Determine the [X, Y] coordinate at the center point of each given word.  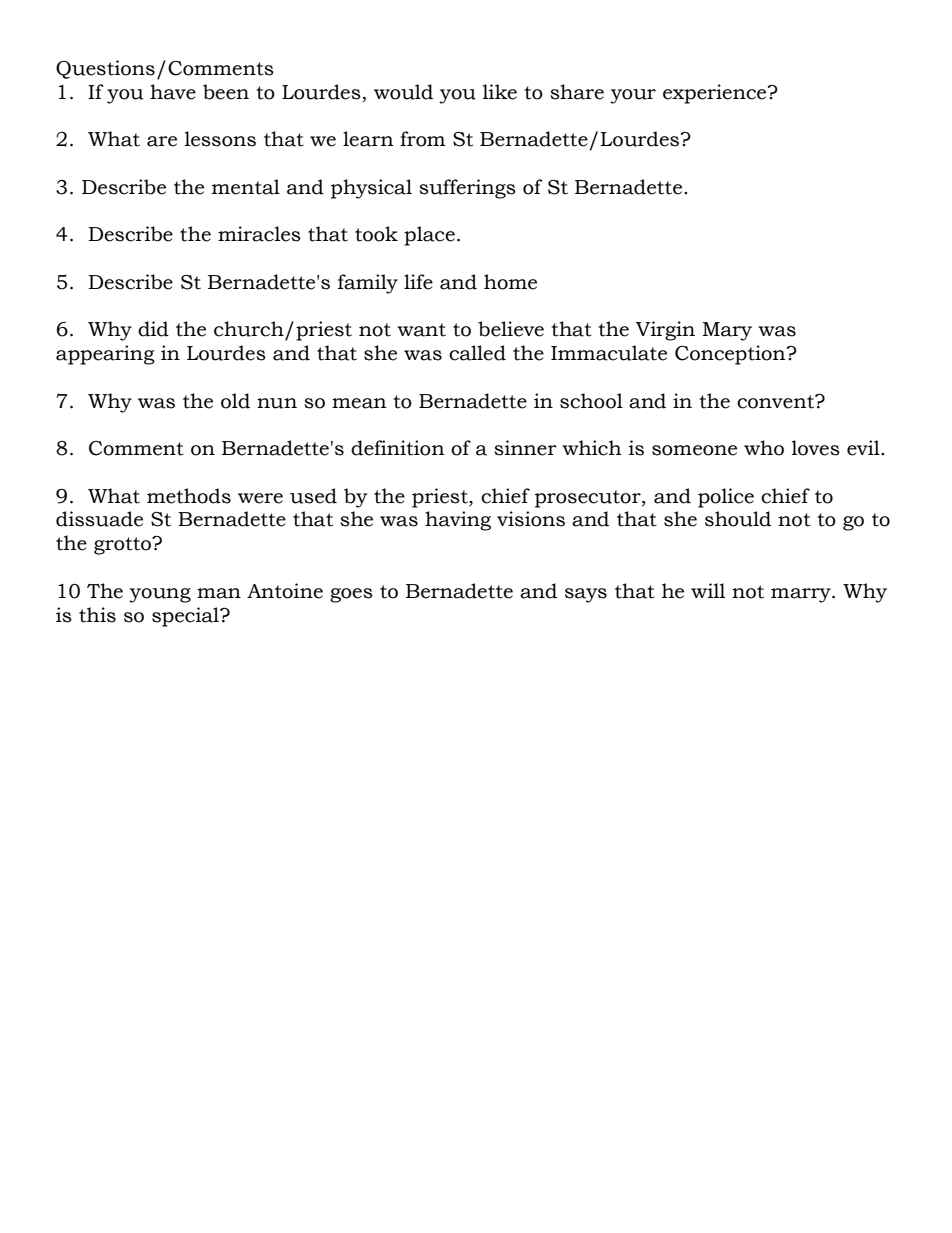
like [500, 92]
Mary [727, 331]
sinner [525, 448]
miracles [259, 234]
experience [716, 94]
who [764, 448]
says [586, 595]
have [173, 92]
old [235, 401]
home [510, 282]
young [160, 595]
